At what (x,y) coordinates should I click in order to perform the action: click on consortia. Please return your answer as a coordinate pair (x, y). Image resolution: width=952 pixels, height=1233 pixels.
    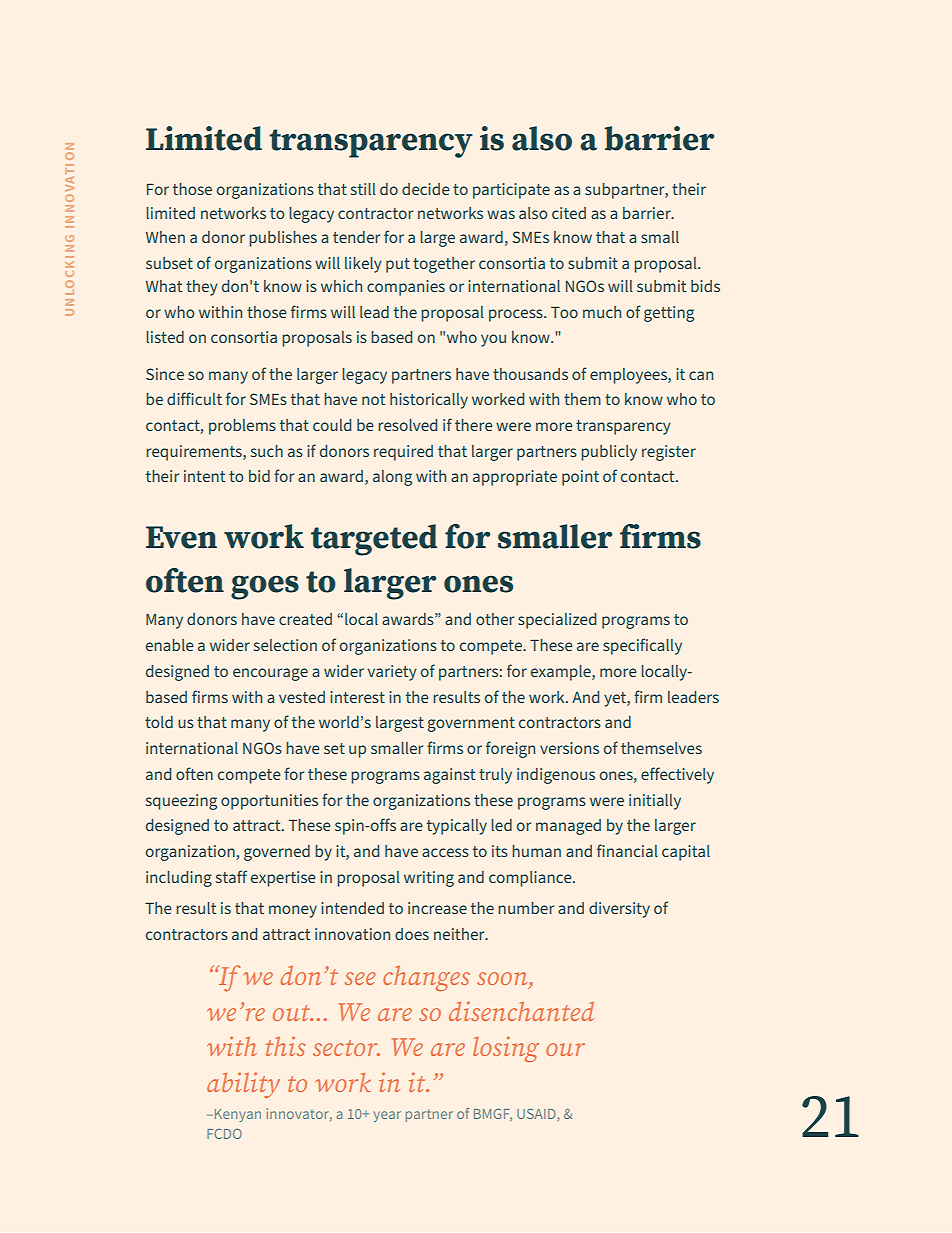
    Looking at the image, I should click on (244, 337).
